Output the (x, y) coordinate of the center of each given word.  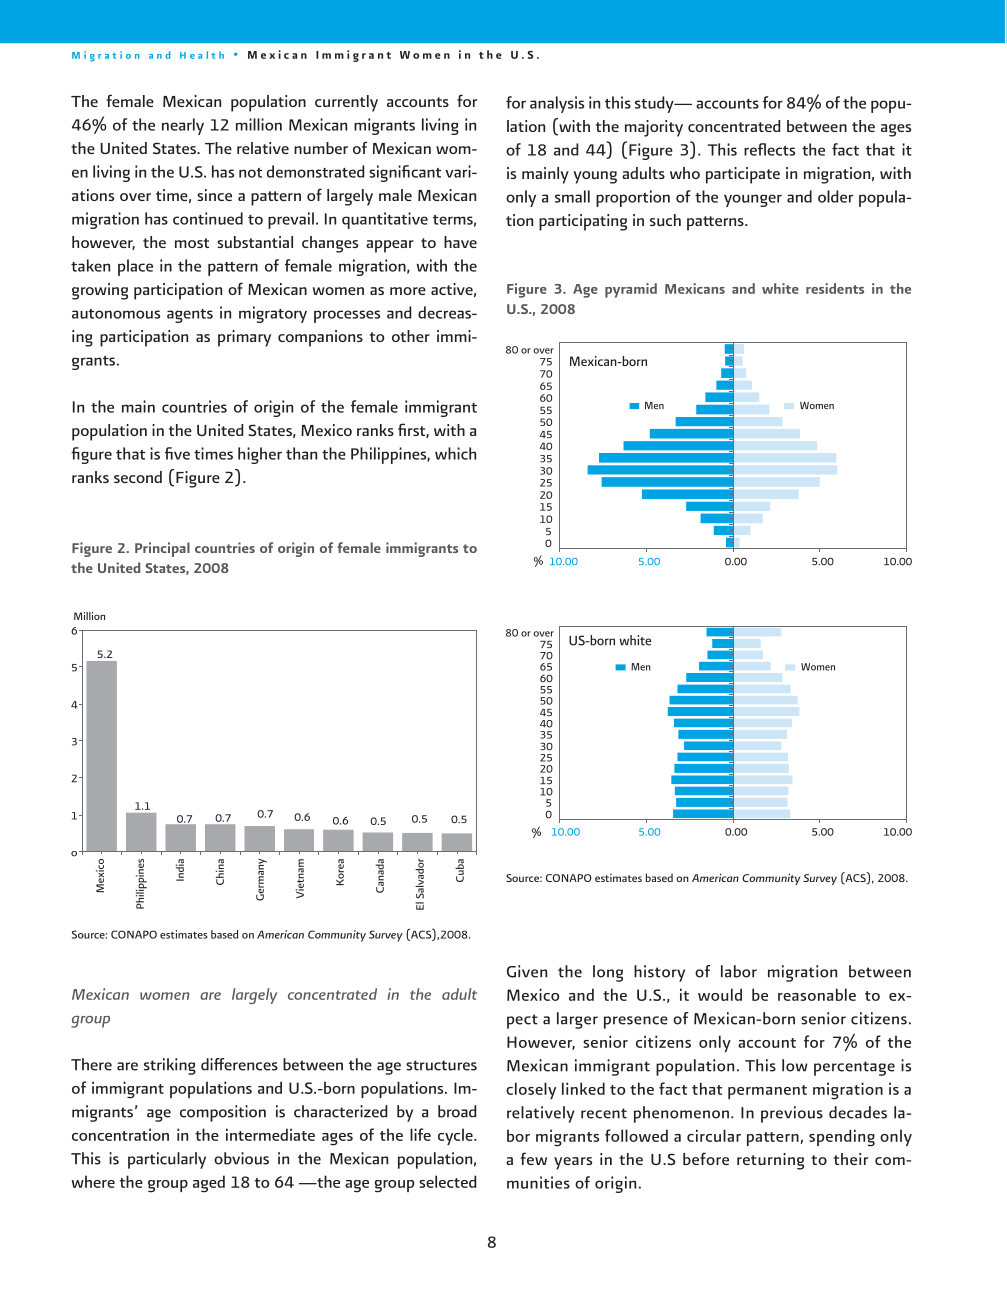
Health (202, 55)
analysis (557, 104)
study (655, 104)
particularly (167, 1160)
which (455, 453)
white (780, 288)
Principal (162, 549)
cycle (456, 1136)
